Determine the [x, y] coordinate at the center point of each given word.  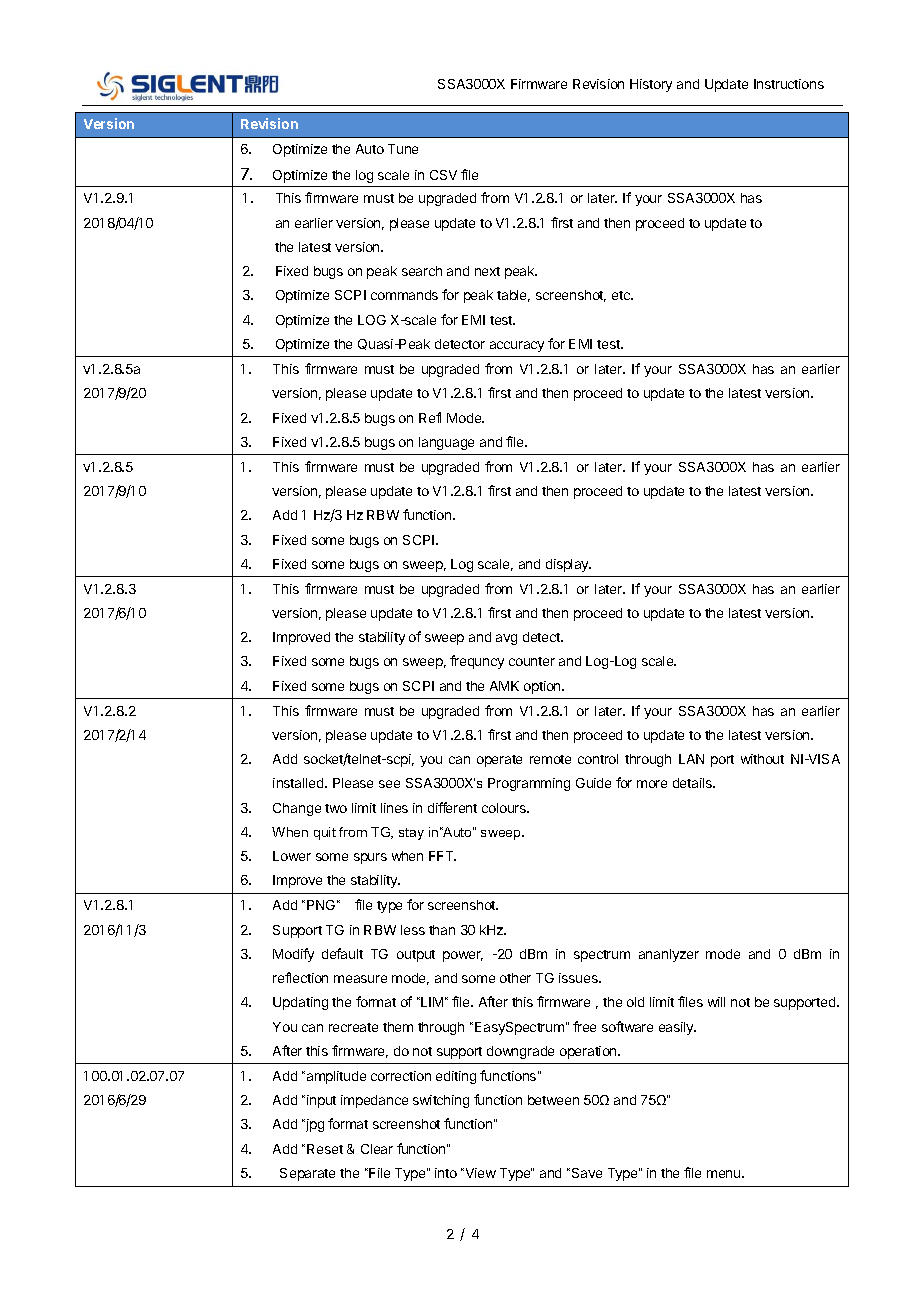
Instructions [789, 84]
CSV [443, 175]
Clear [377, 1149]
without [762, 759]
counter [532, 661]
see [389, 784]
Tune [403, 149]
